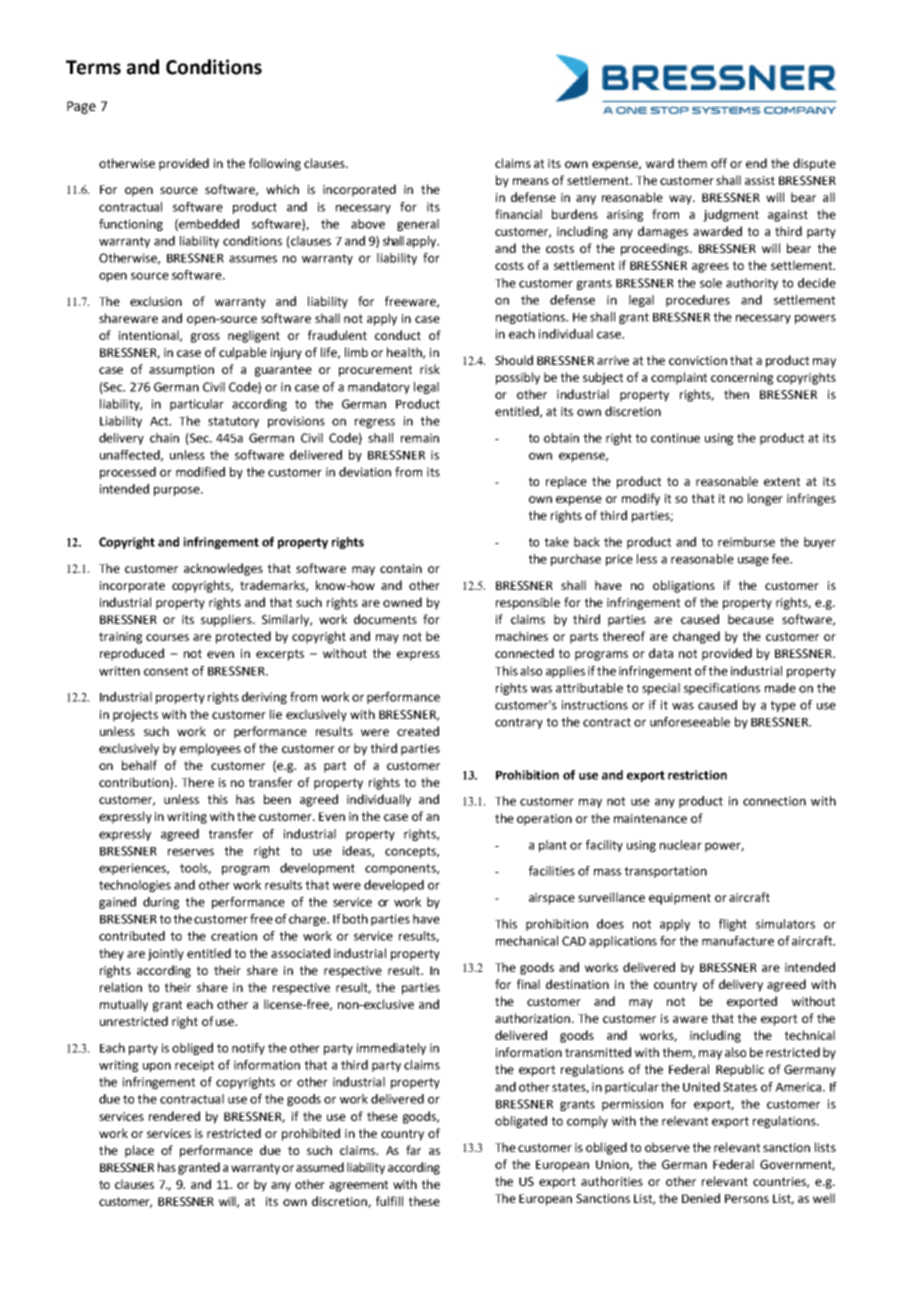 Image resolution: width=924 pixels, height=1308 pixels. What do you see at coordinates (191, 852) in the screenshot?
I see `reserves` at bounding box center [191, 852].
